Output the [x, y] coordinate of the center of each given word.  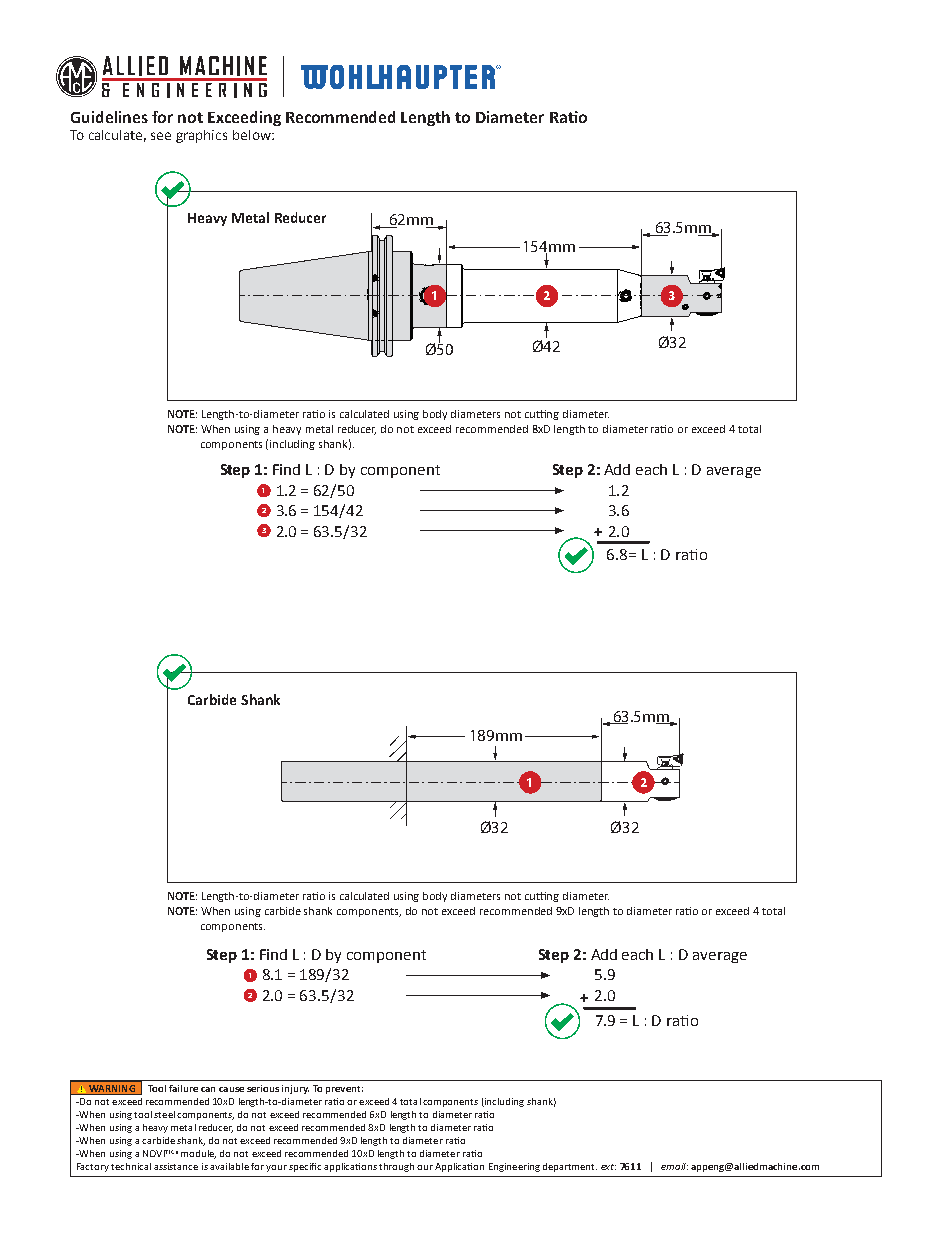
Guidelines [109, 117]
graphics [201, 136]
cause [231, 1089]
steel [164, 1114]
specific [305, 1167]
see [161, 136]
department [570, 1167]
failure [183, 1088]
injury [295, 1089]
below [253, 135]
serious [263, 1088]
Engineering [514, 1167]
